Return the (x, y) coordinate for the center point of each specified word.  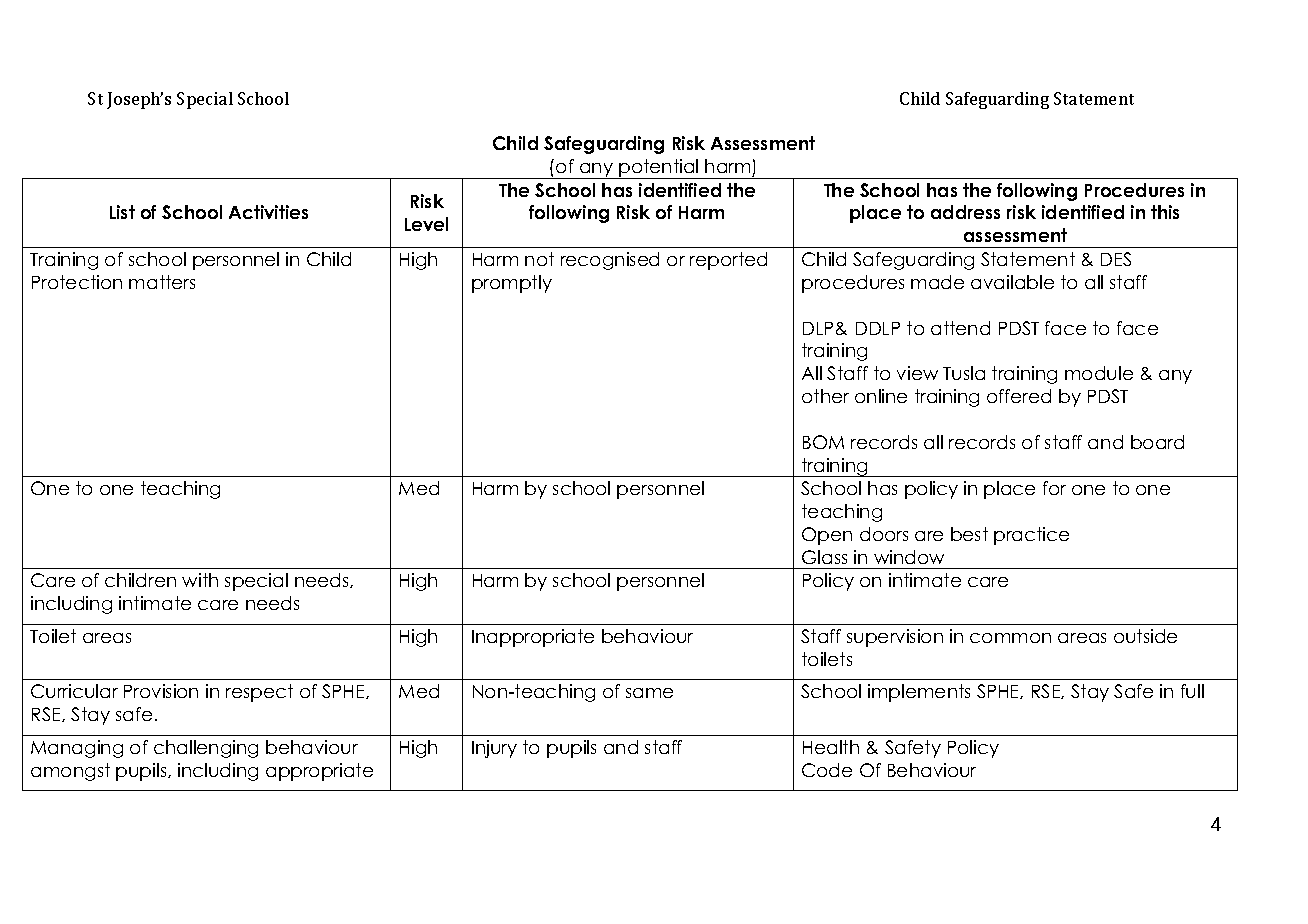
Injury (494, 749)
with (200, 580)
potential (659, 169)
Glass (824, 557)
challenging (206, 749)
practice (1031, 536)
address (965, 212)
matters (162, 282)
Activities (268, 212)
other (825, 396)
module (1099, 373)
